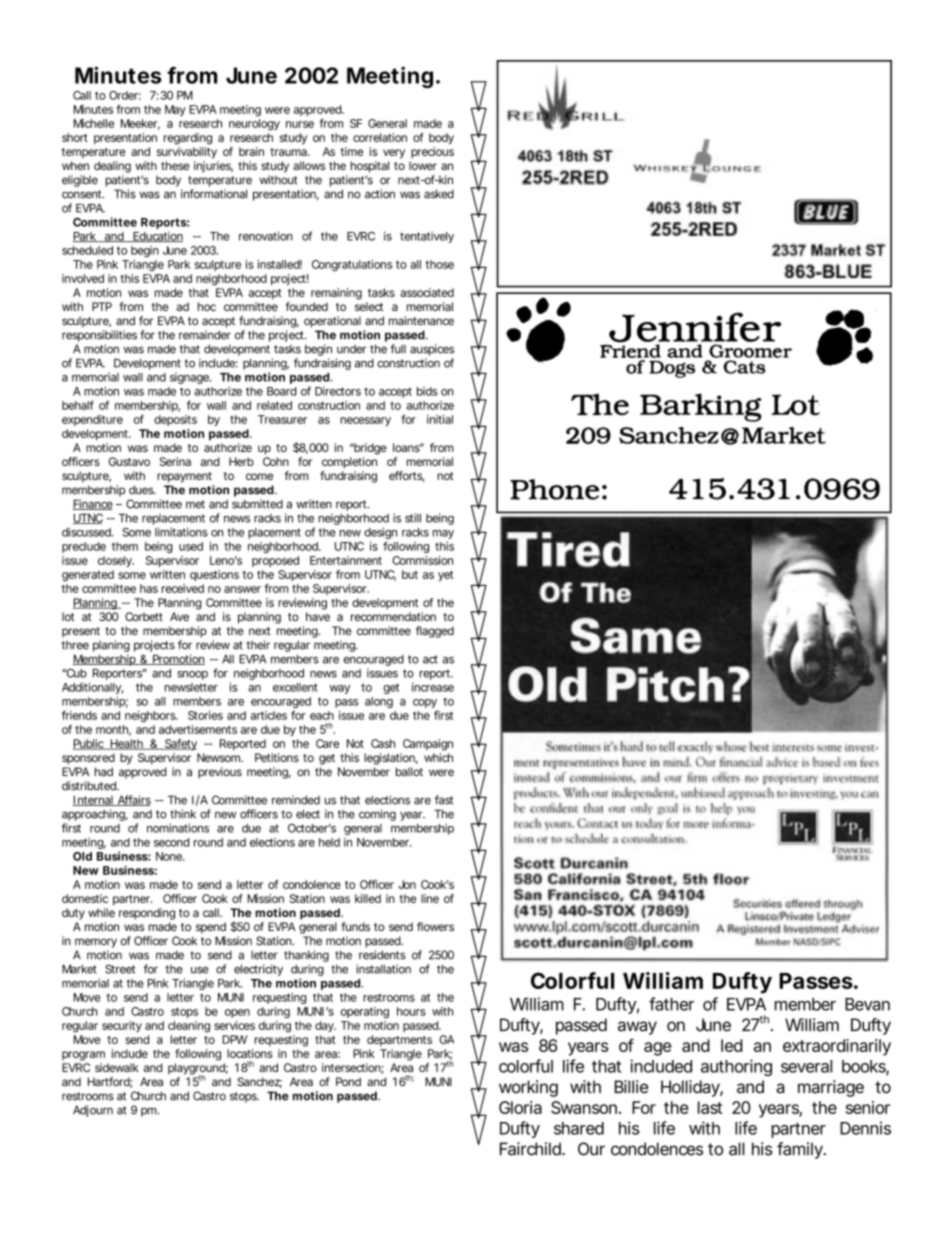  I want to click on program, so click(83, 1056).
